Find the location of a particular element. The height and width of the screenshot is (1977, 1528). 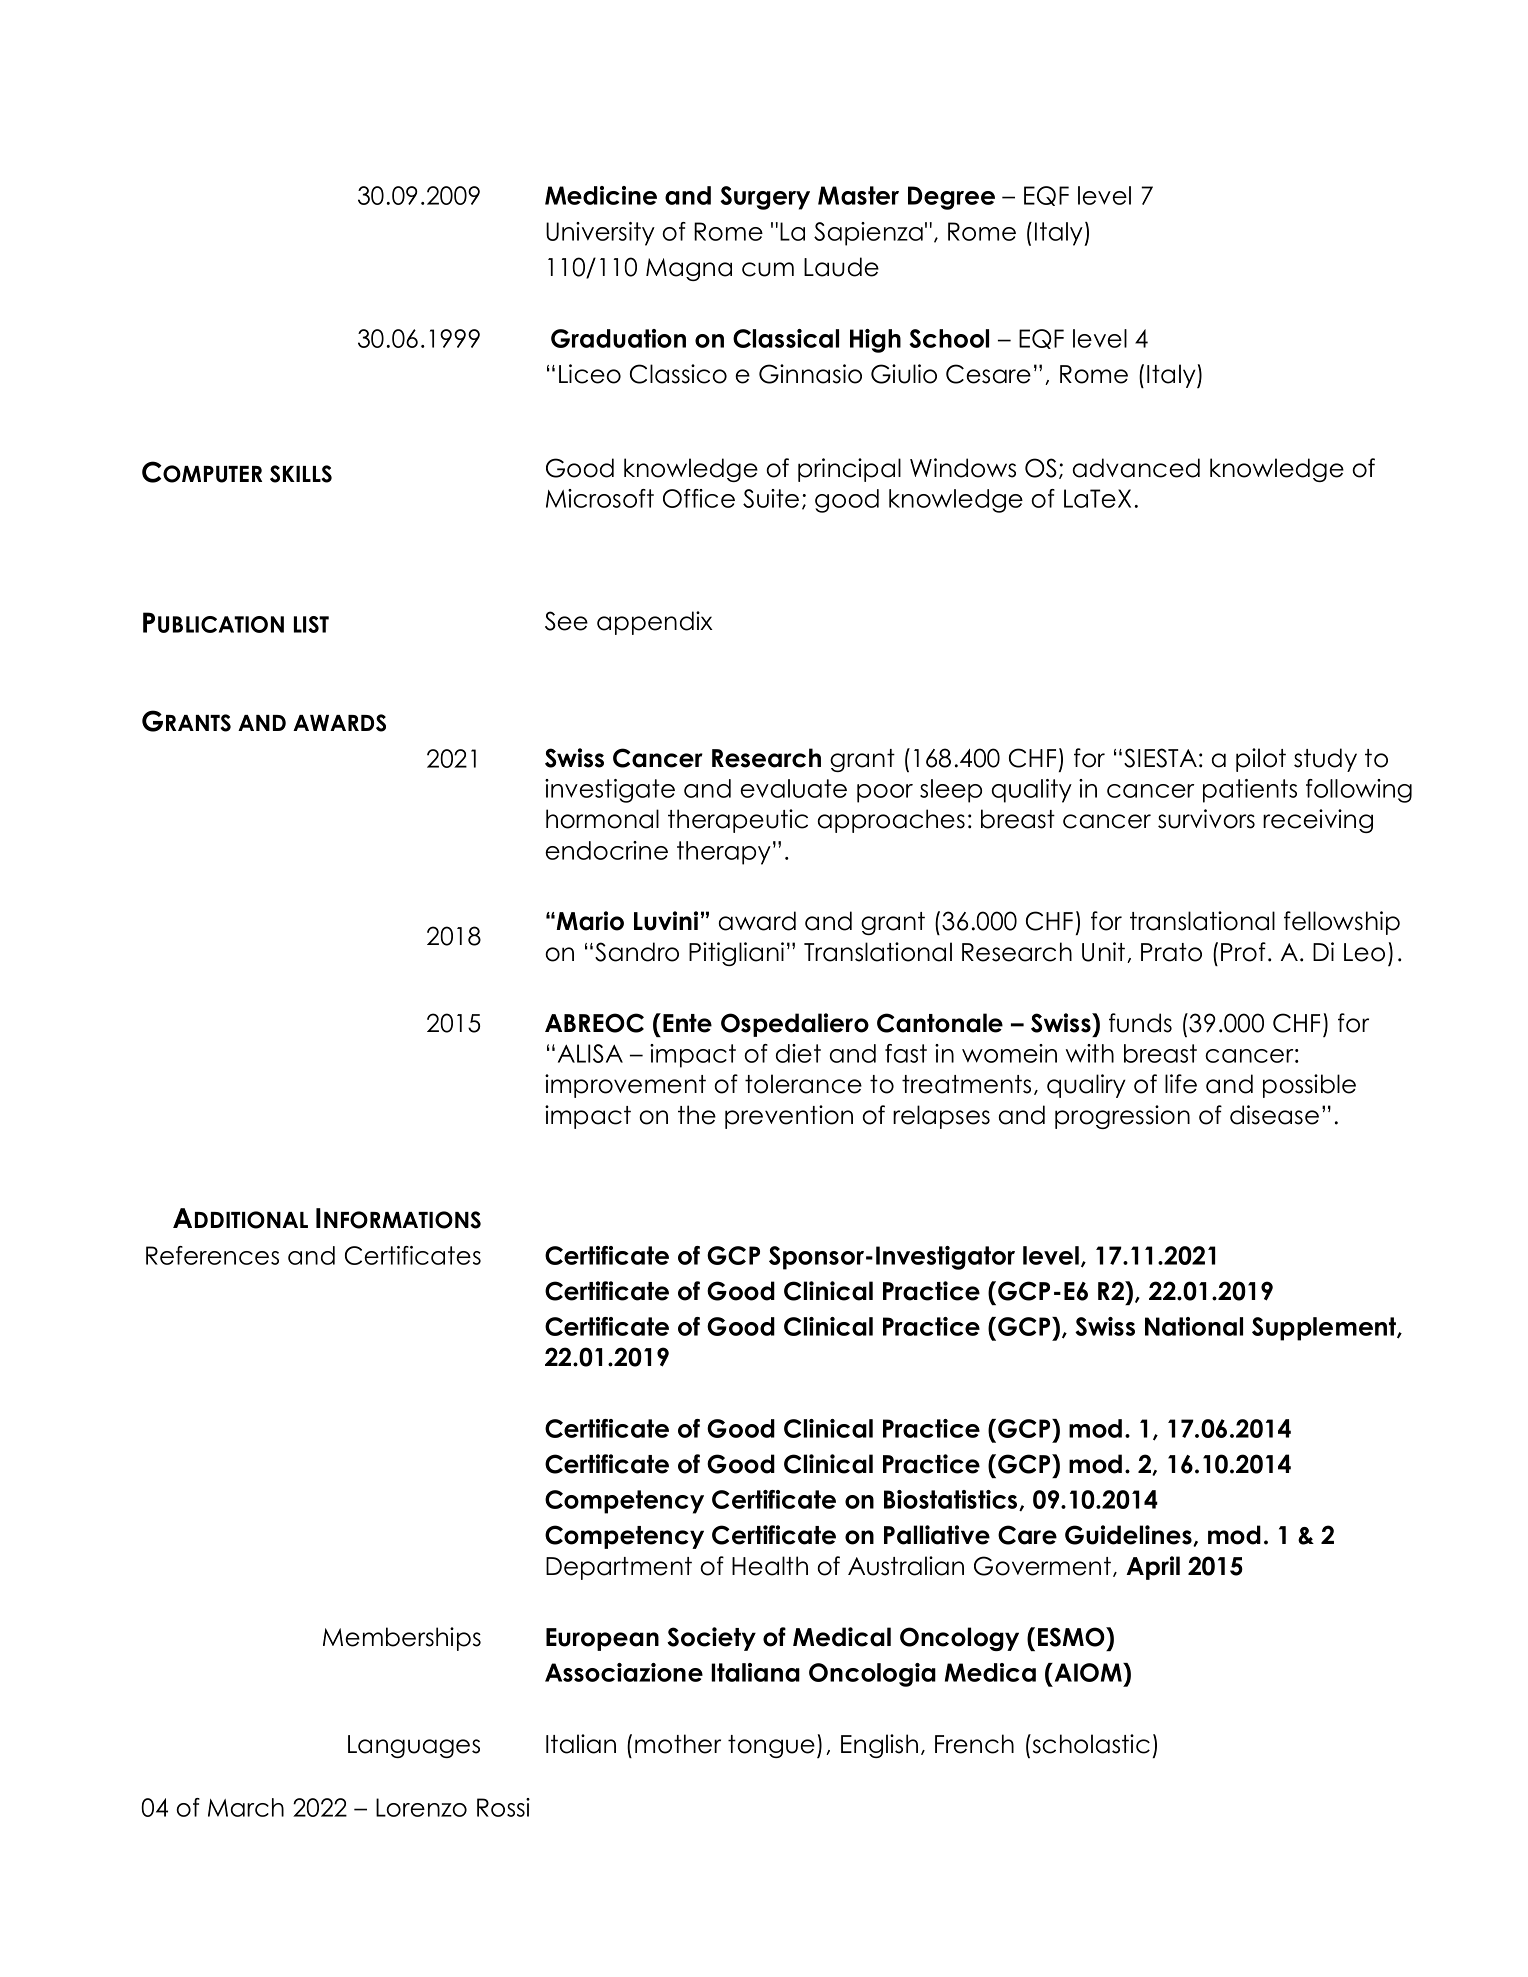

Languages is located at coordinates (414, 1746).
